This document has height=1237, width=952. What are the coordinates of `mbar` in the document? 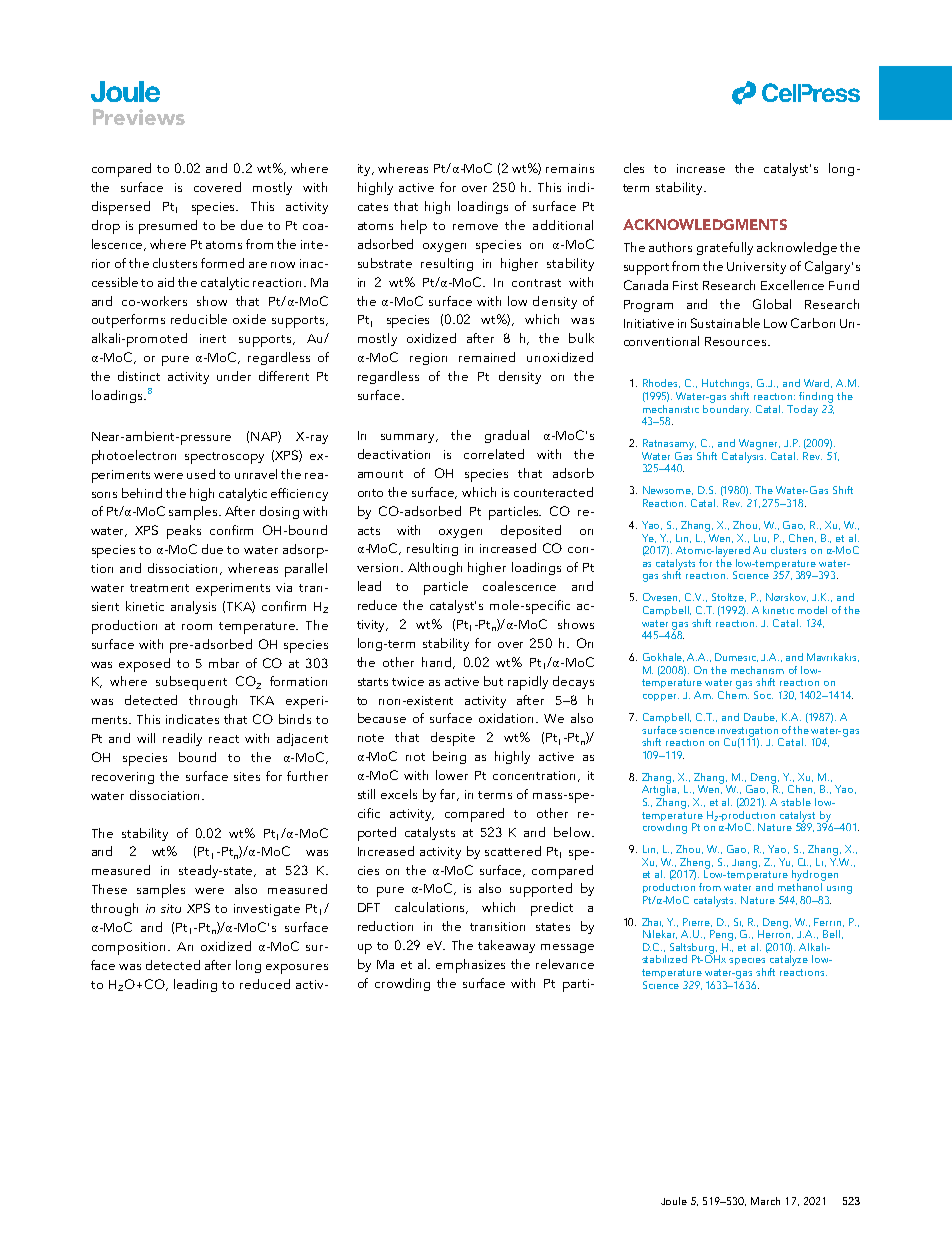 It's located at (224, 663).
